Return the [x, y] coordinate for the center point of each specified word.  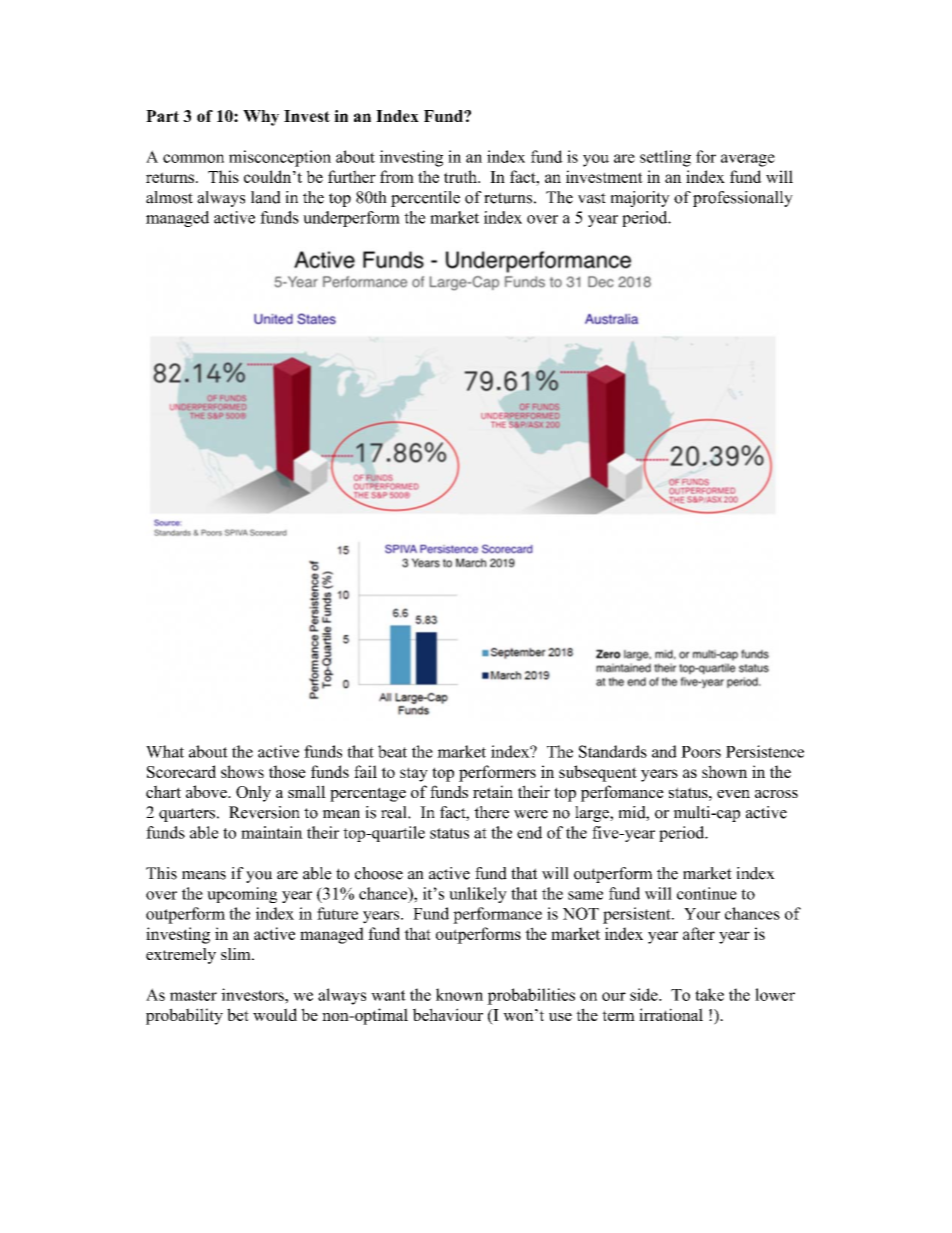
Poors [701, 752]
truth [461, 176]
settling [665, 158]
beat [392, 751]
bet [238, 1014]
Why [261, 118]
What [165, 751]
